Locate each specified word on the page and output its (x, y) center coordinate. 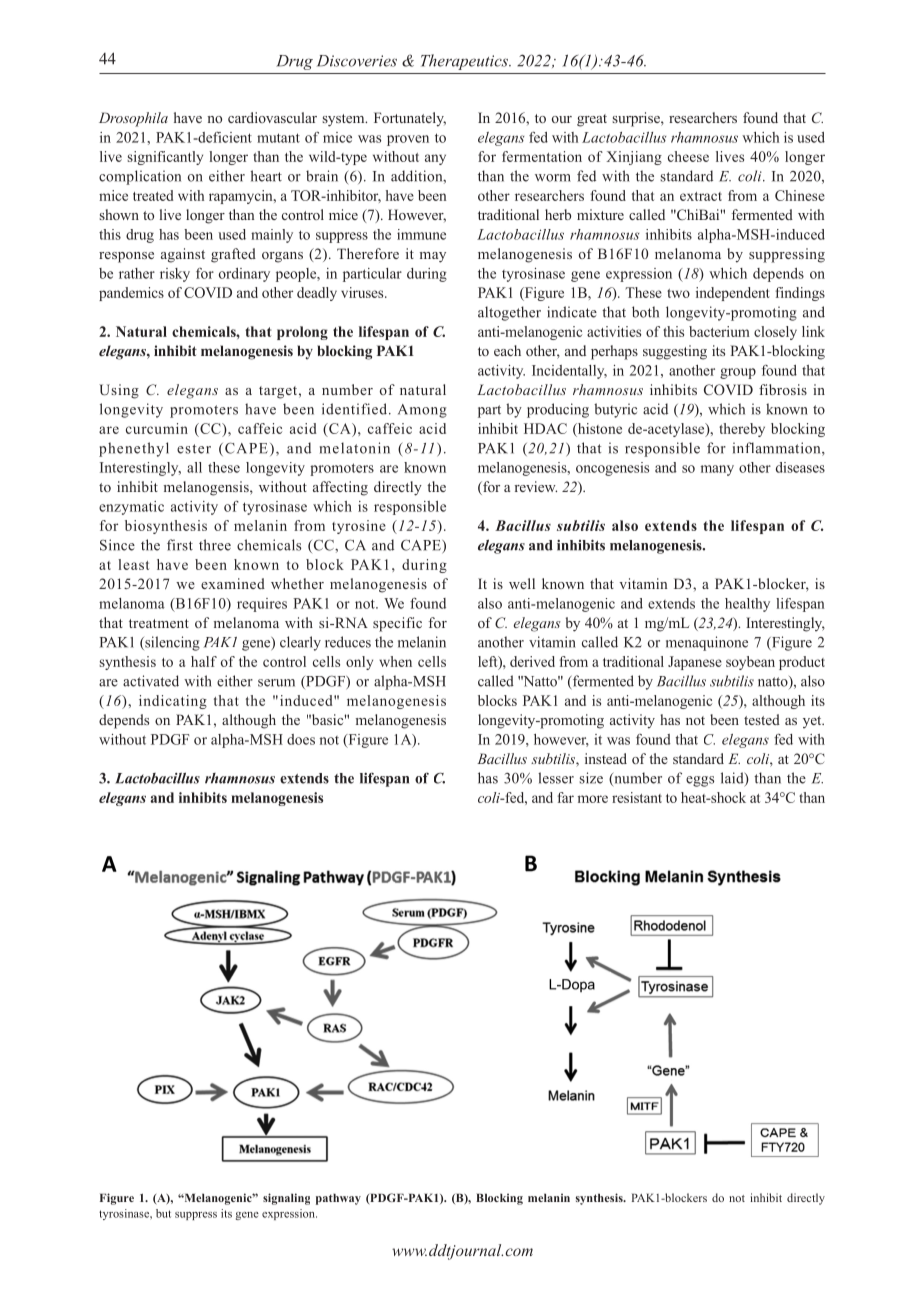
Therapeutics (465, 62)
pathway (338, 1199)
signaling (286, 1199)
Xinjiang (634, 158)
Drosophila (133, 119)
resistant (637, 797)
